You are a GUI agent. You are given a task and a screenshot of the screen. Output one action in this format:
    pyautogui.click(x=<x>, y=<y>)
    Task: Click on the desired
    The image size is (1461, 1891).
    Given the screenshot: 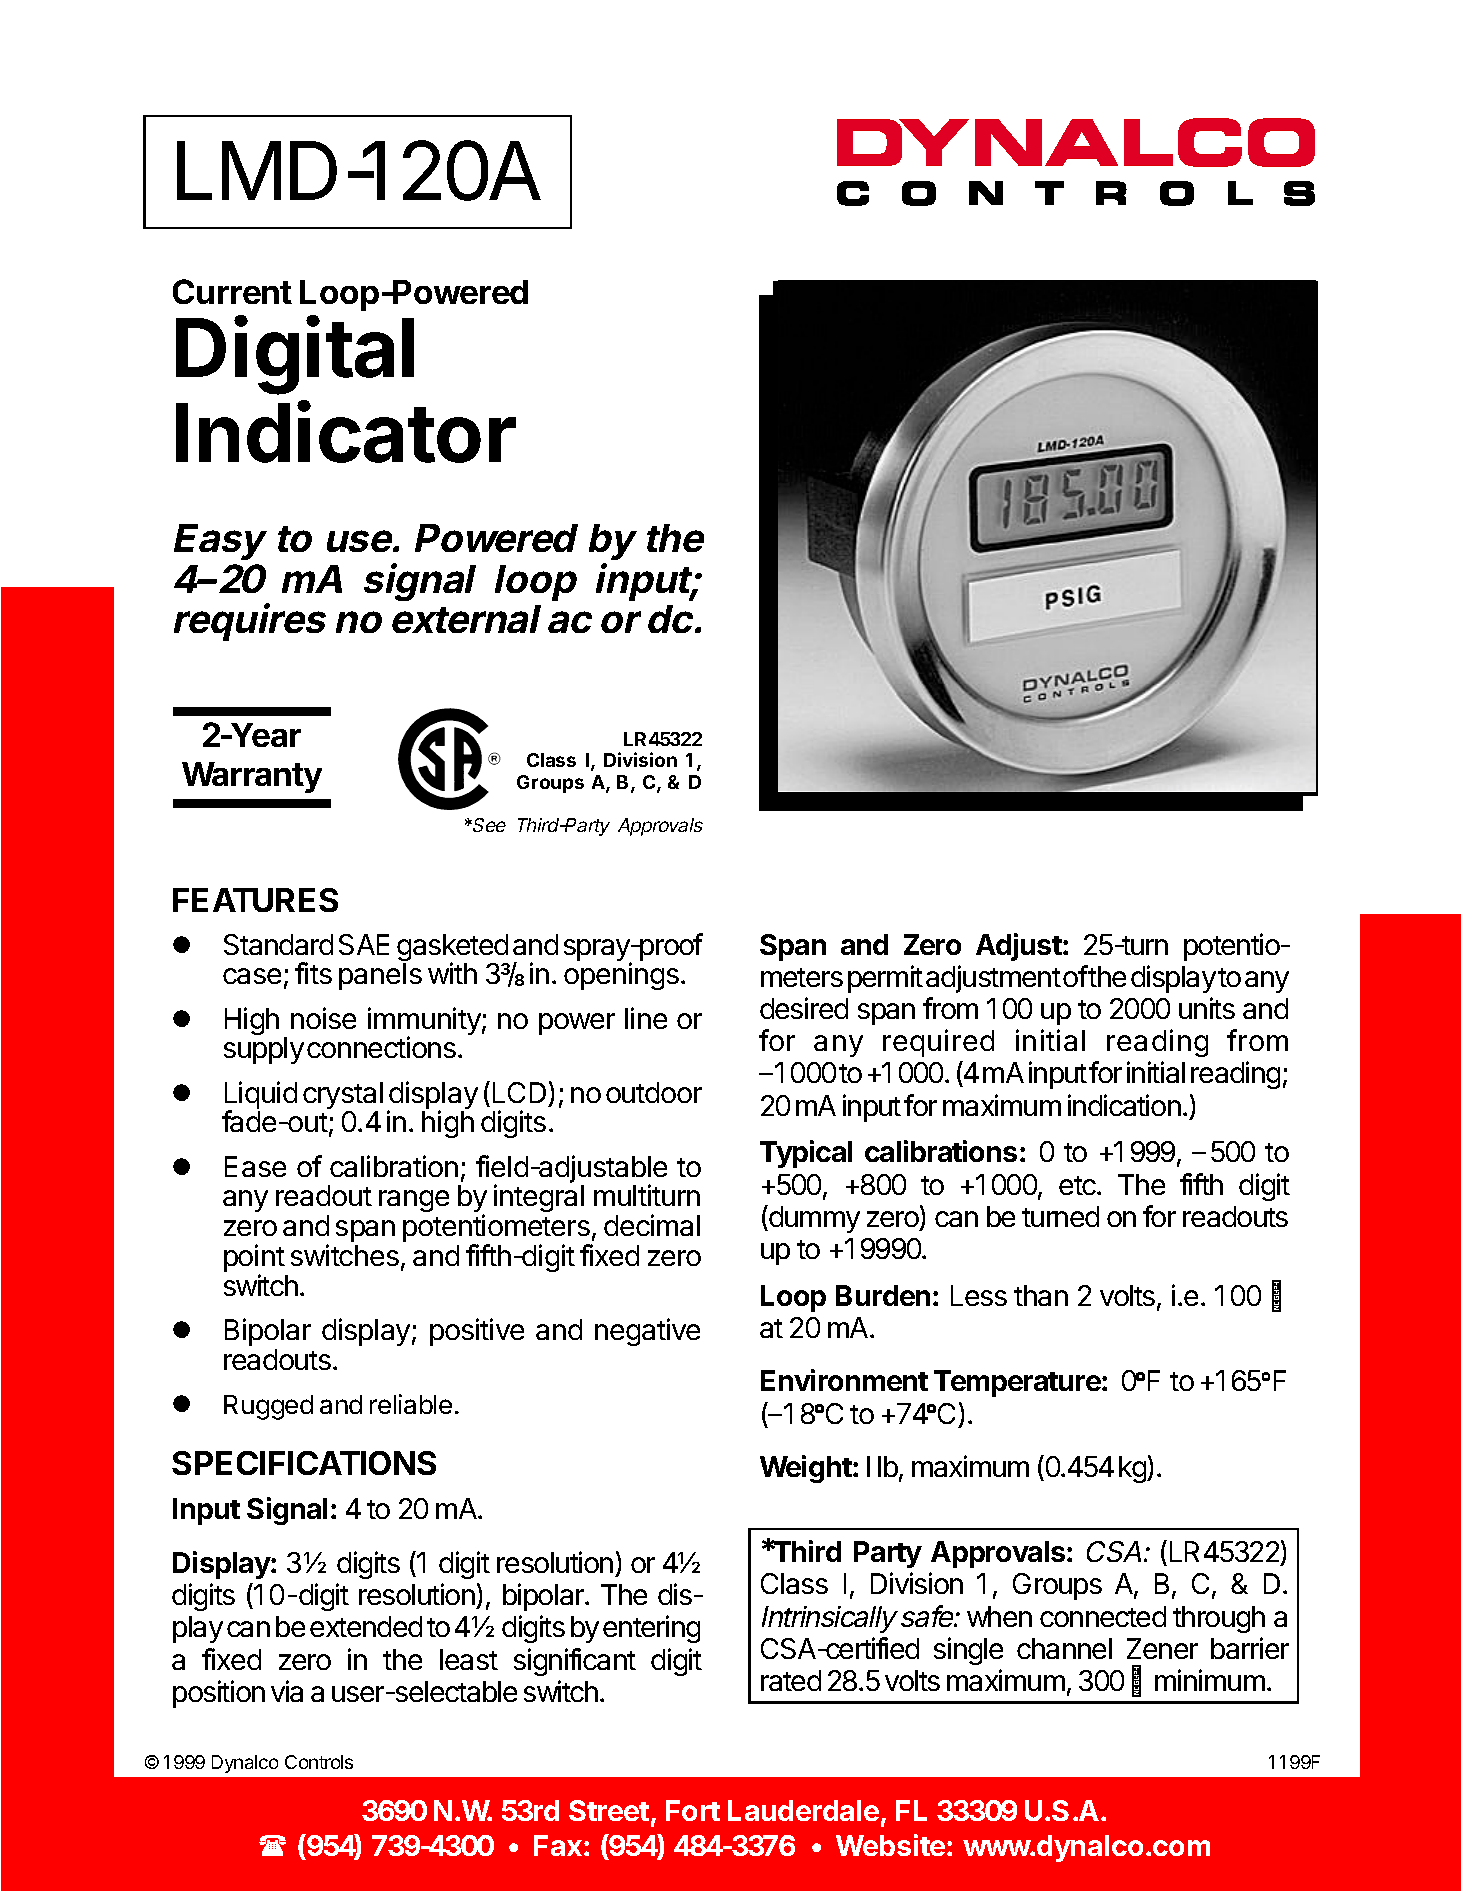 What is the action you would take?
    pyautogui.click(x=804, y=1008)
